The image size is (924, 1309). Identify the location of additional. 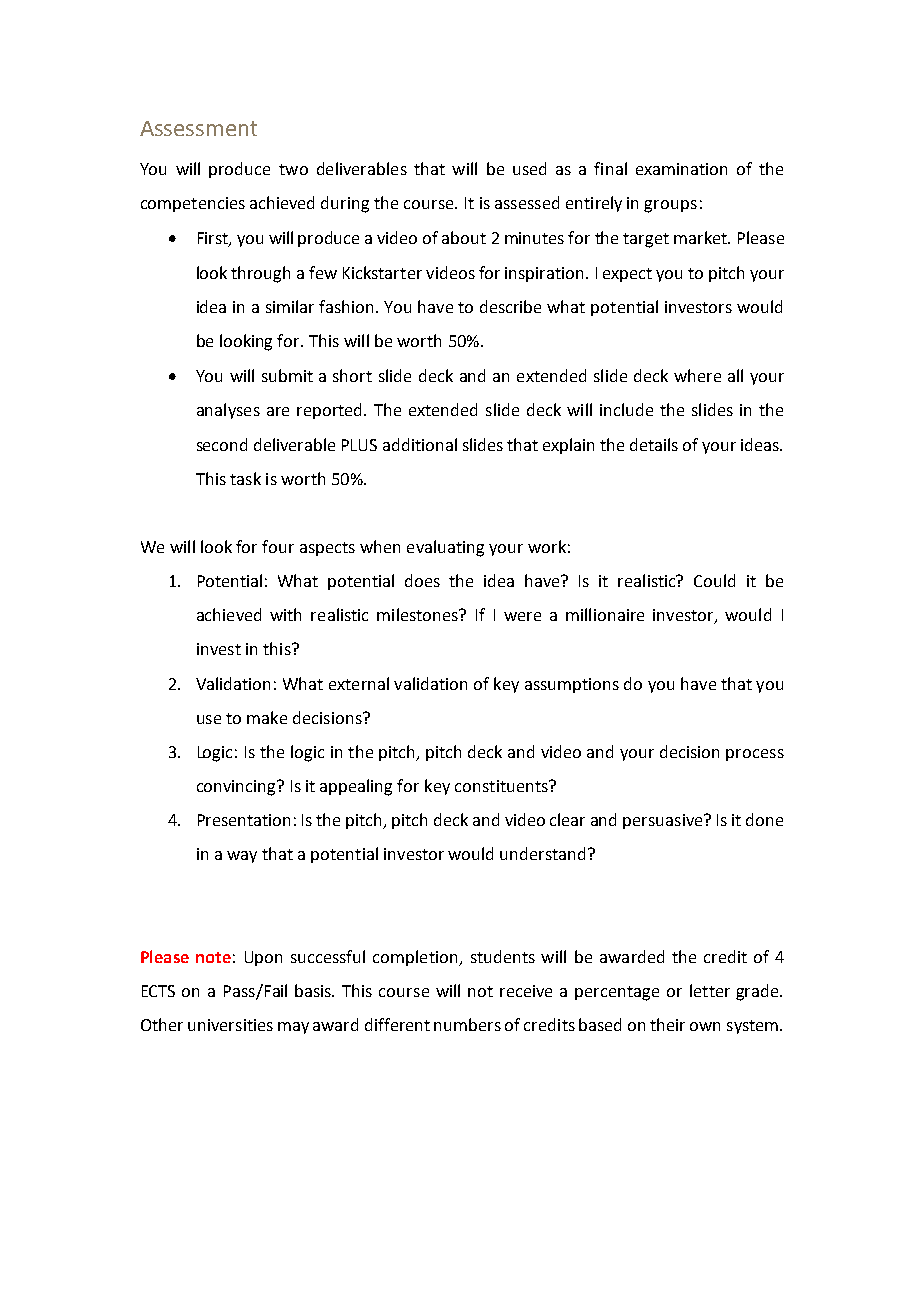
(420, 444).
